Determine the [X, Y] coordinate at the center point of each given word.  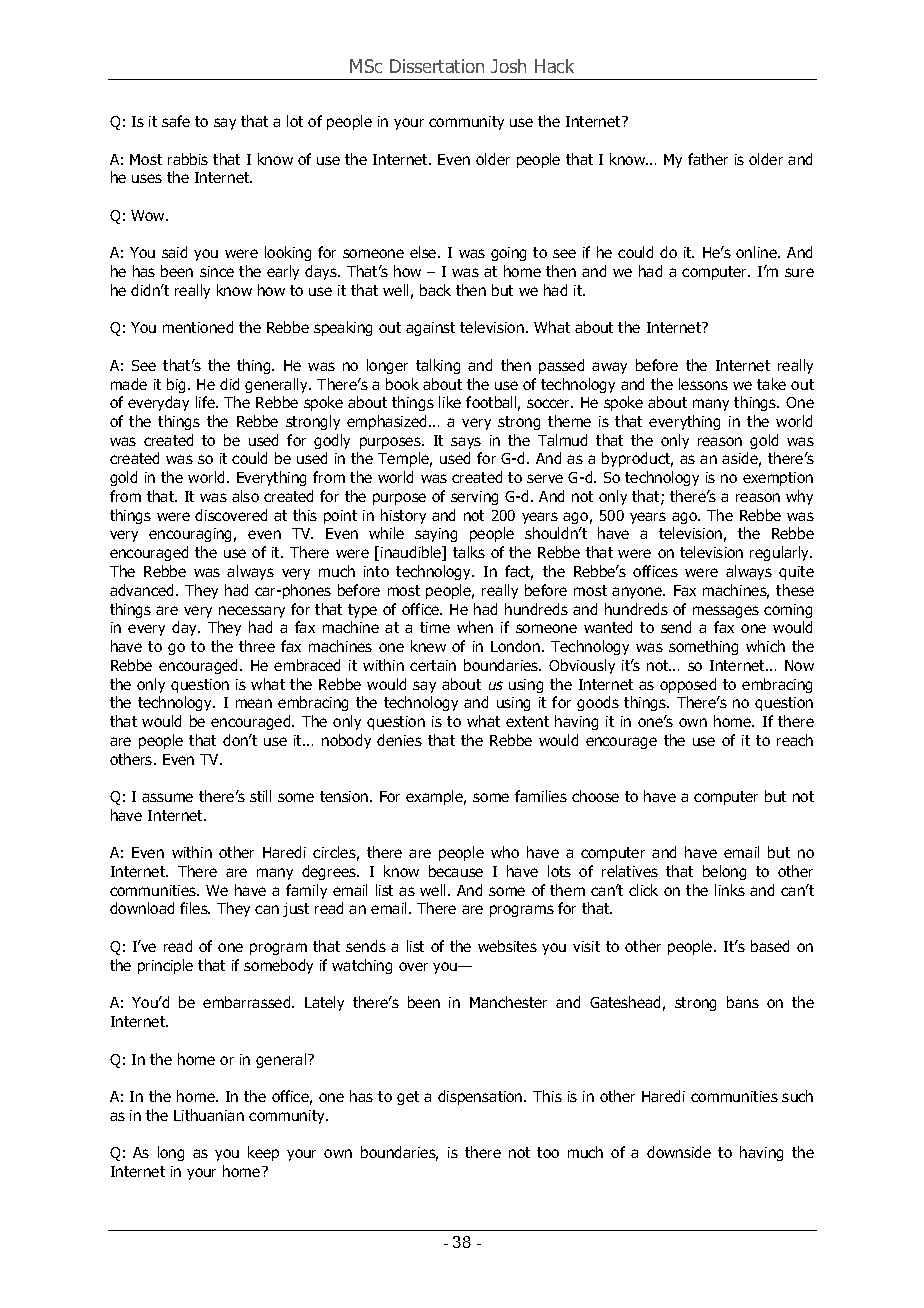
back [435, 290]
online [757, 252]
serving [474, 498]
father [708, 159]
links [730, 890]
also [245, 496]
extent [527, 721]
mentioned [198, 327]
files [195, 908]
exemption [778, 479]
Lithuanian [209, 1115]
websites [507, 946]
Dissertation [437, 66]
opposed [688, 685]
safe [176, 121]
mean [254, 703]
